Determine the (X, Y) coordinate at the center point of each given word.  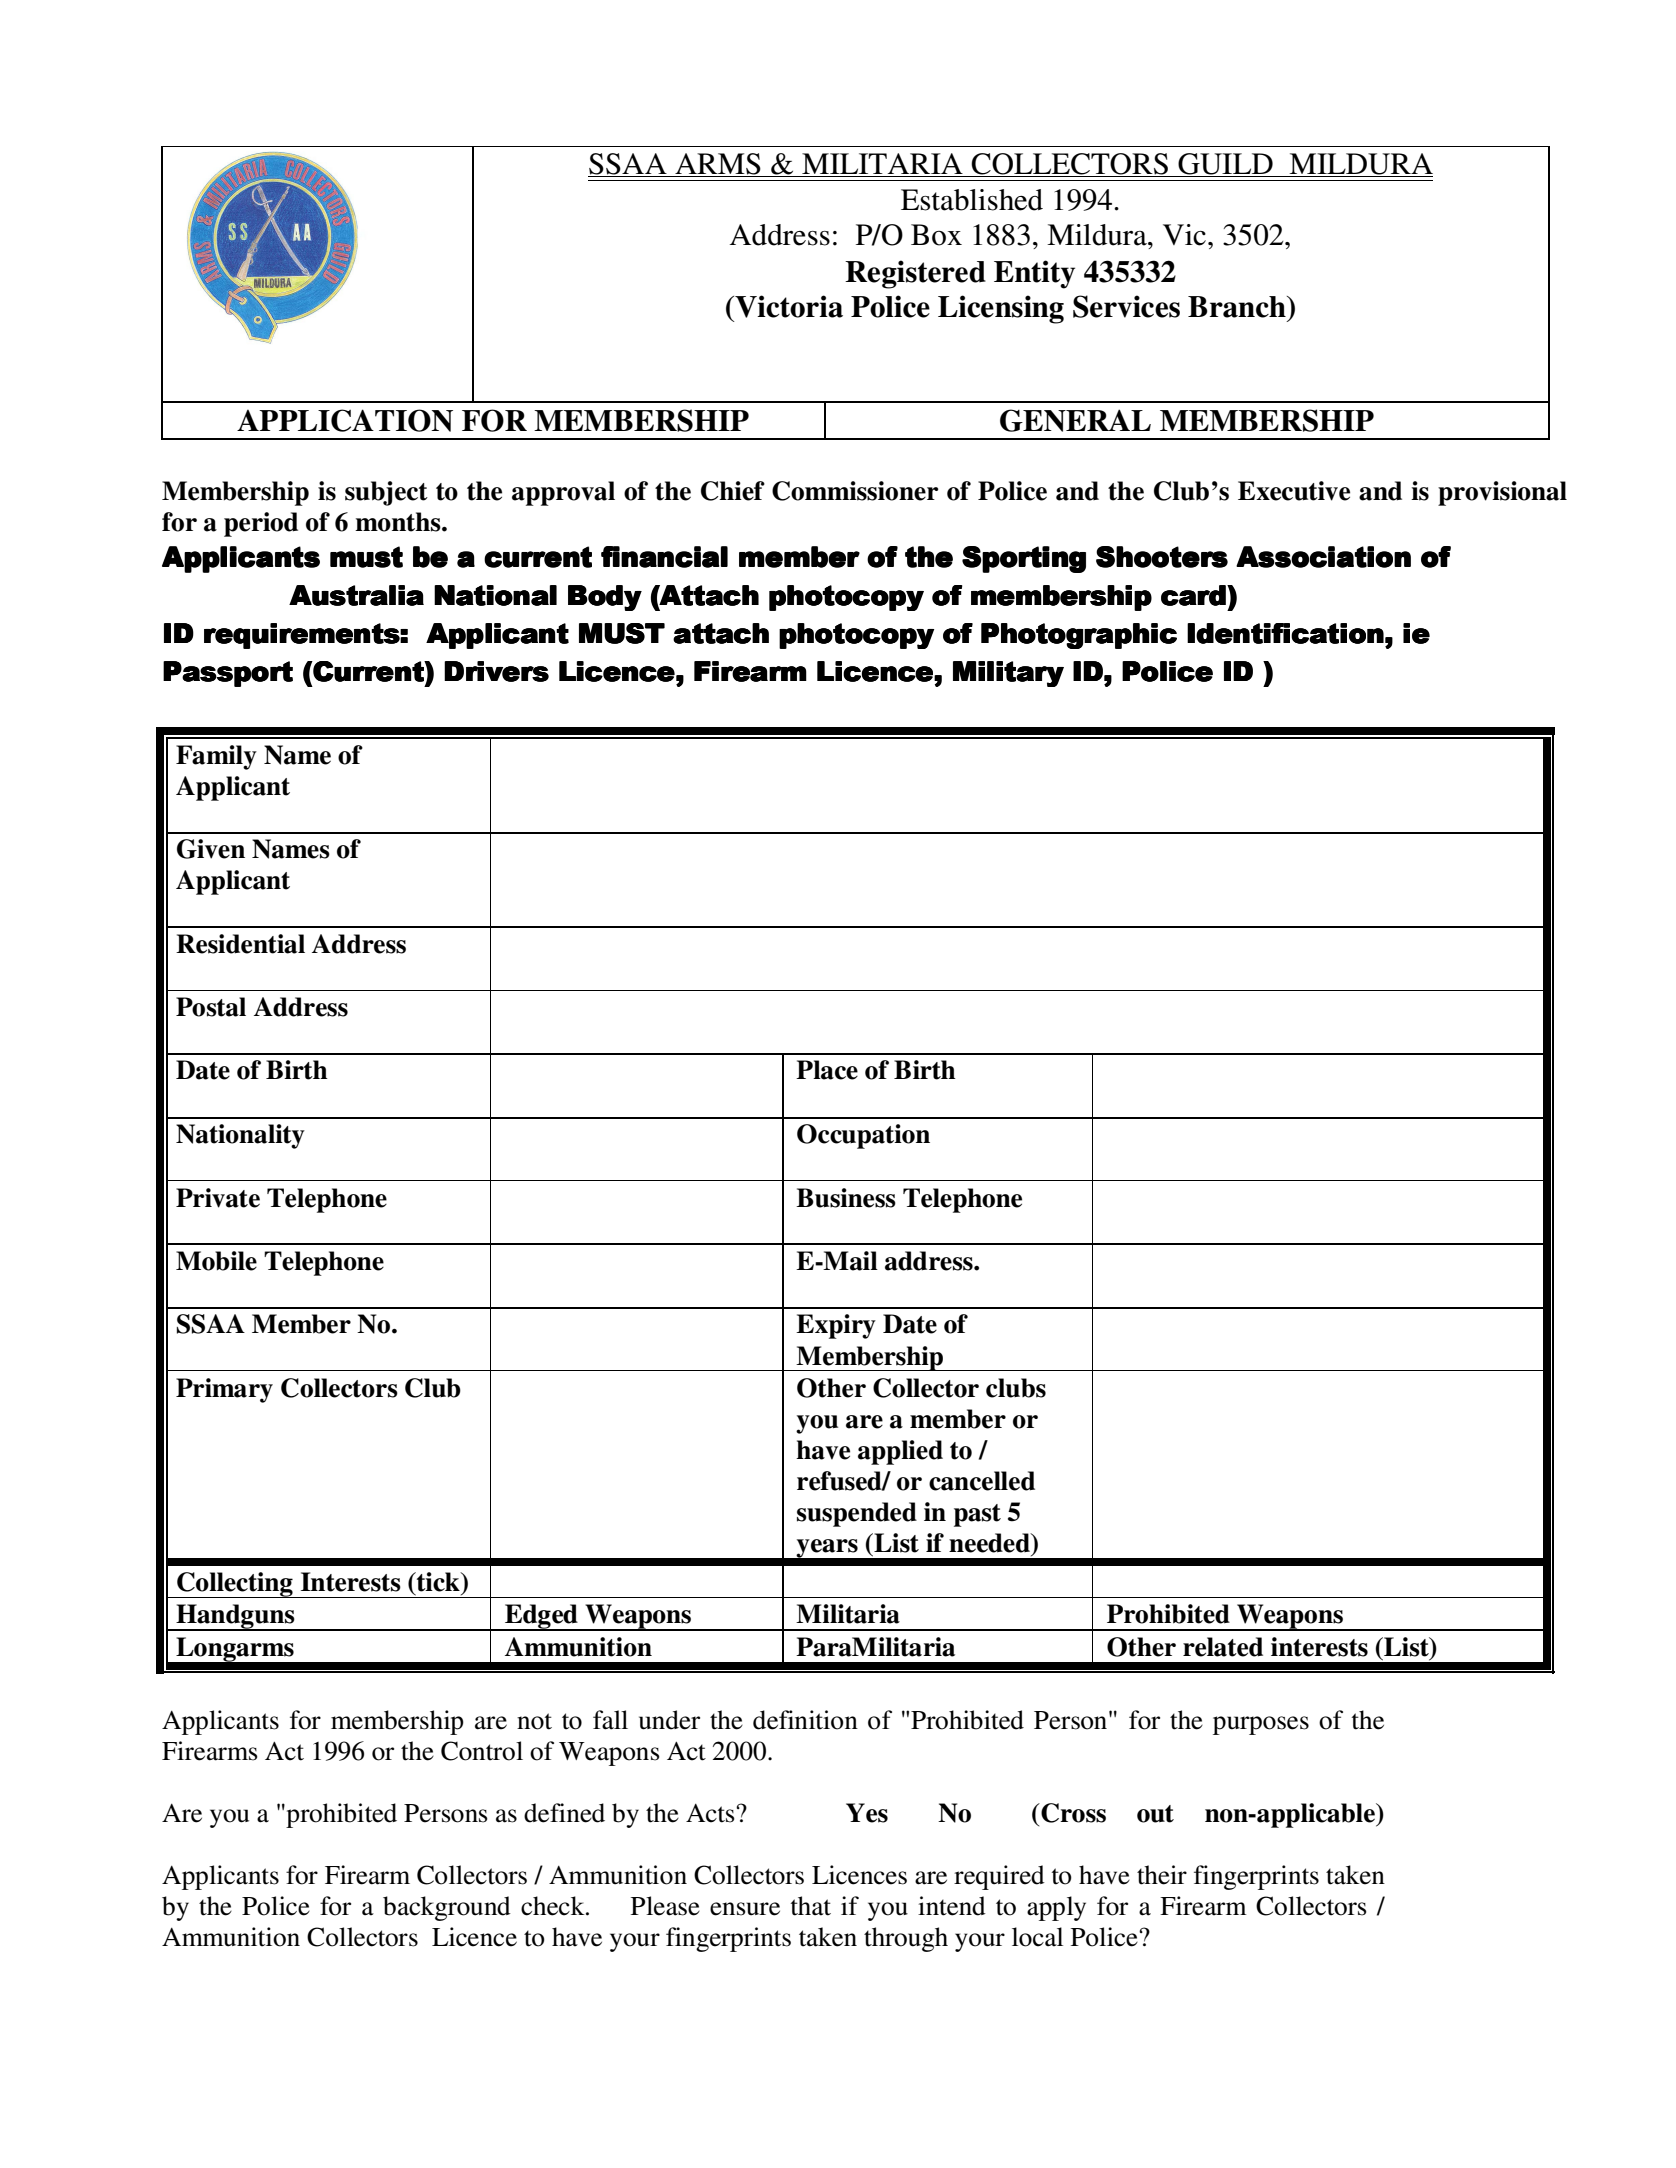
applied (900, 1452)
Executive (1294, 491)
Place (827, 1070)
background (447, 1908)
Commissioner (855, 491)
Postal (211, 1007)
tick (438, 1582)
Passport (228, 674)
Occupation (863, 1136)
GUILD (1225, 165)
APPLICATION (345, 420)
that (811, 1906)
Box (936, 235)
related (1223, 1647)
